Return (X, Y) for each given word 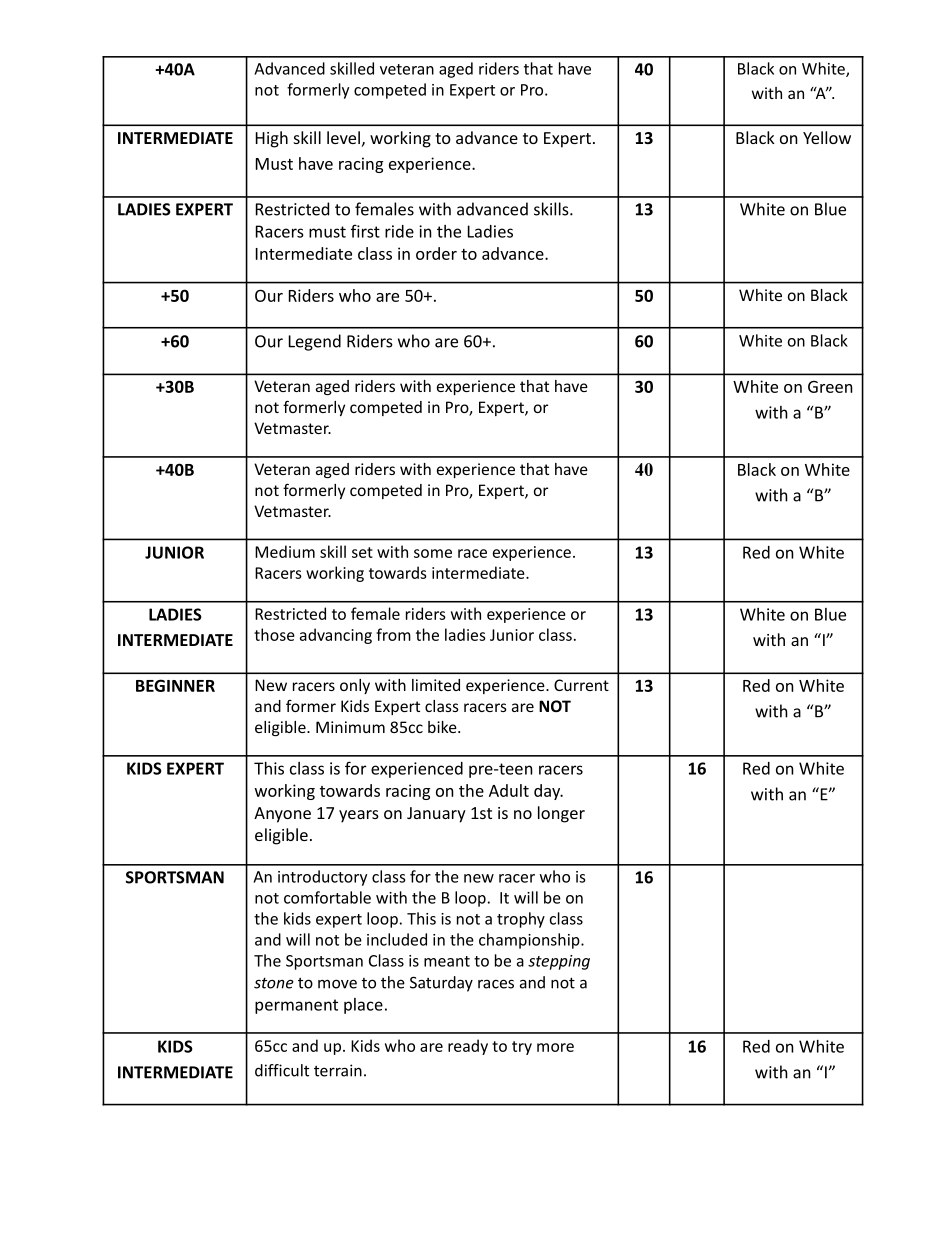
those (274, 634)
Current (581, 685)
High (272, 139)
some (433, 553)
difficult (282, 1070)
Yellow (827, 137)
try (522, 1048)
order (436, 253)
